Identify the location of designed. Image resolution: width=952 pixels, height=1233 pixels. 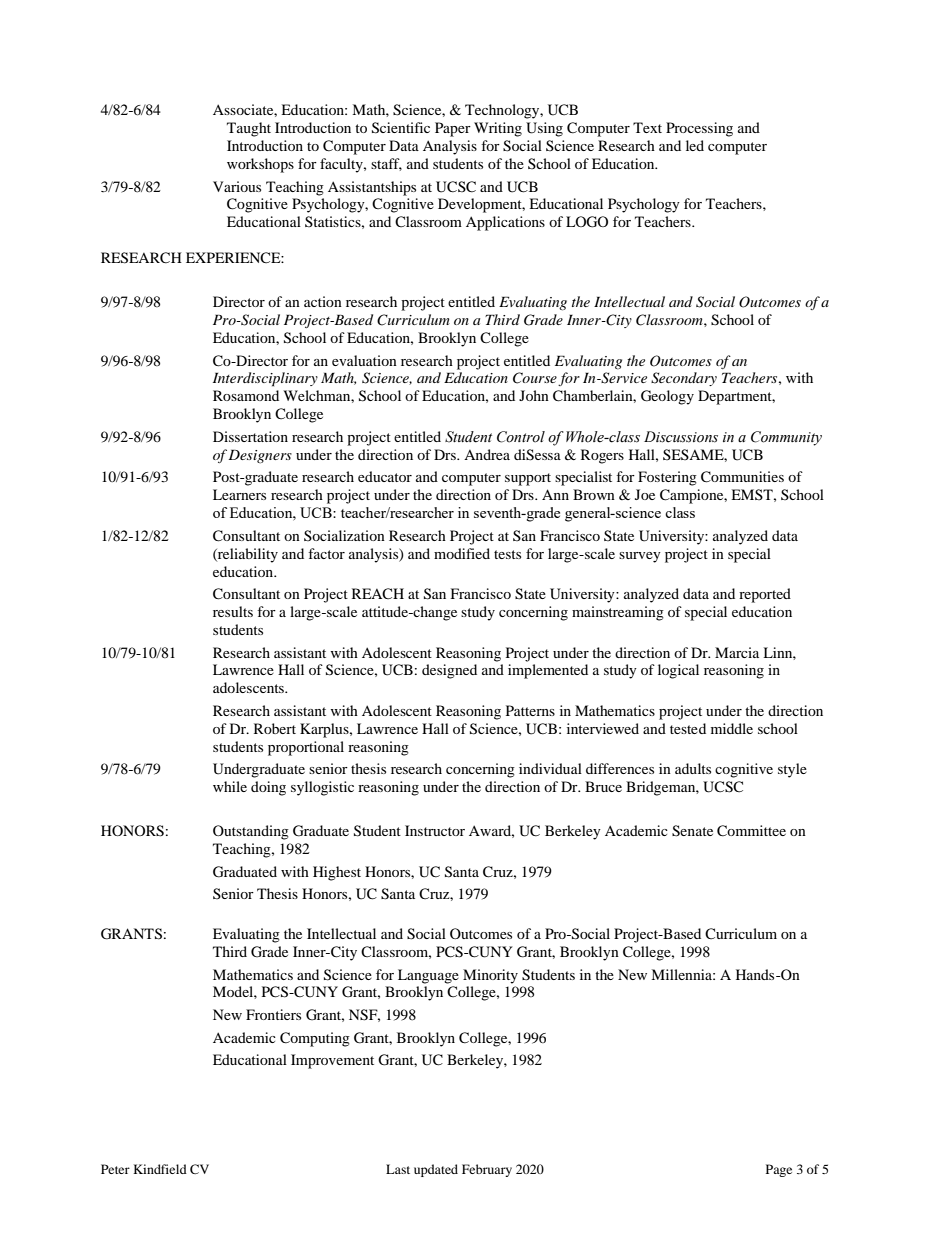
(449, 671).
